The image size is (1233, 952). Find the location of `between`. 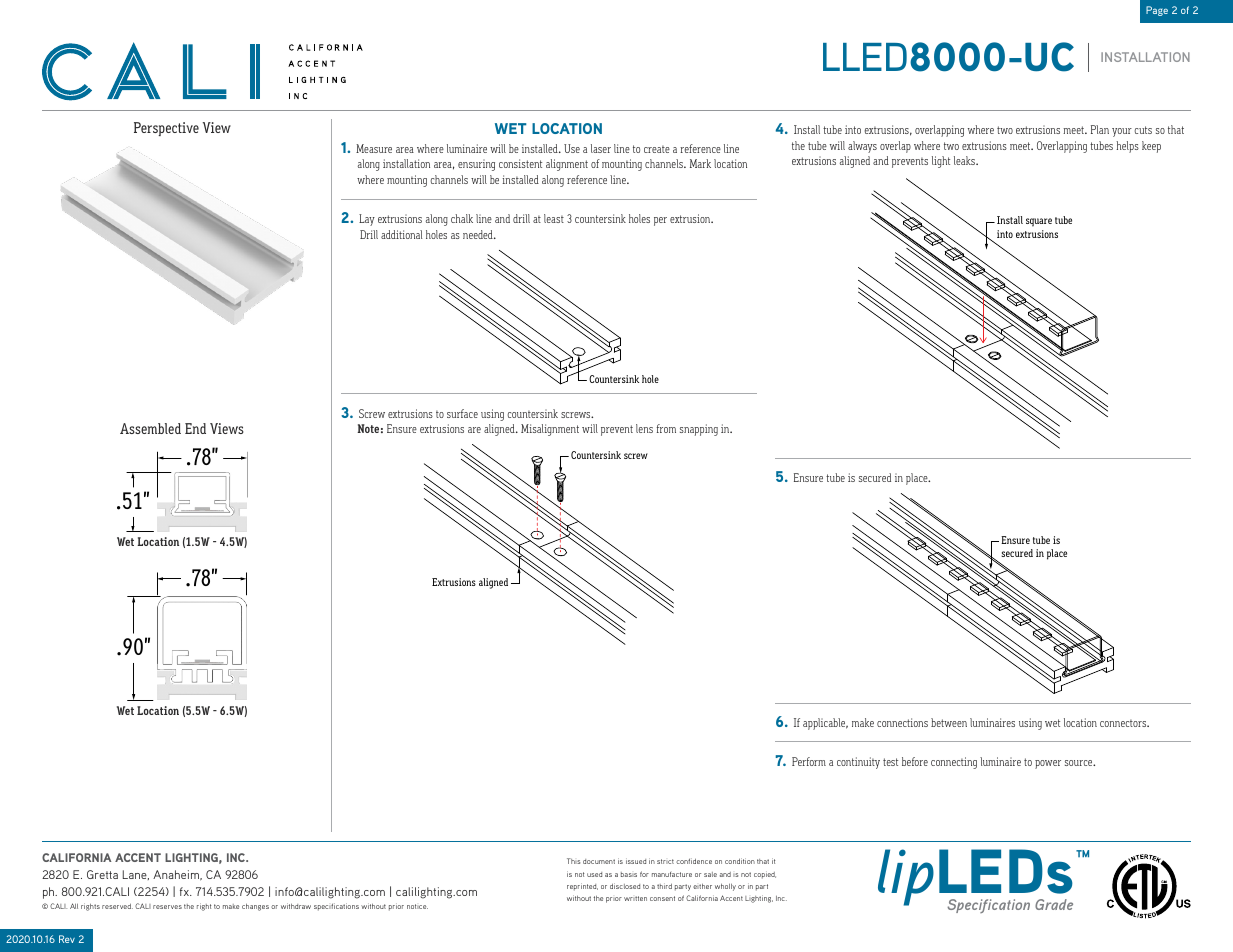

between is located at coordinates (949, 722).
